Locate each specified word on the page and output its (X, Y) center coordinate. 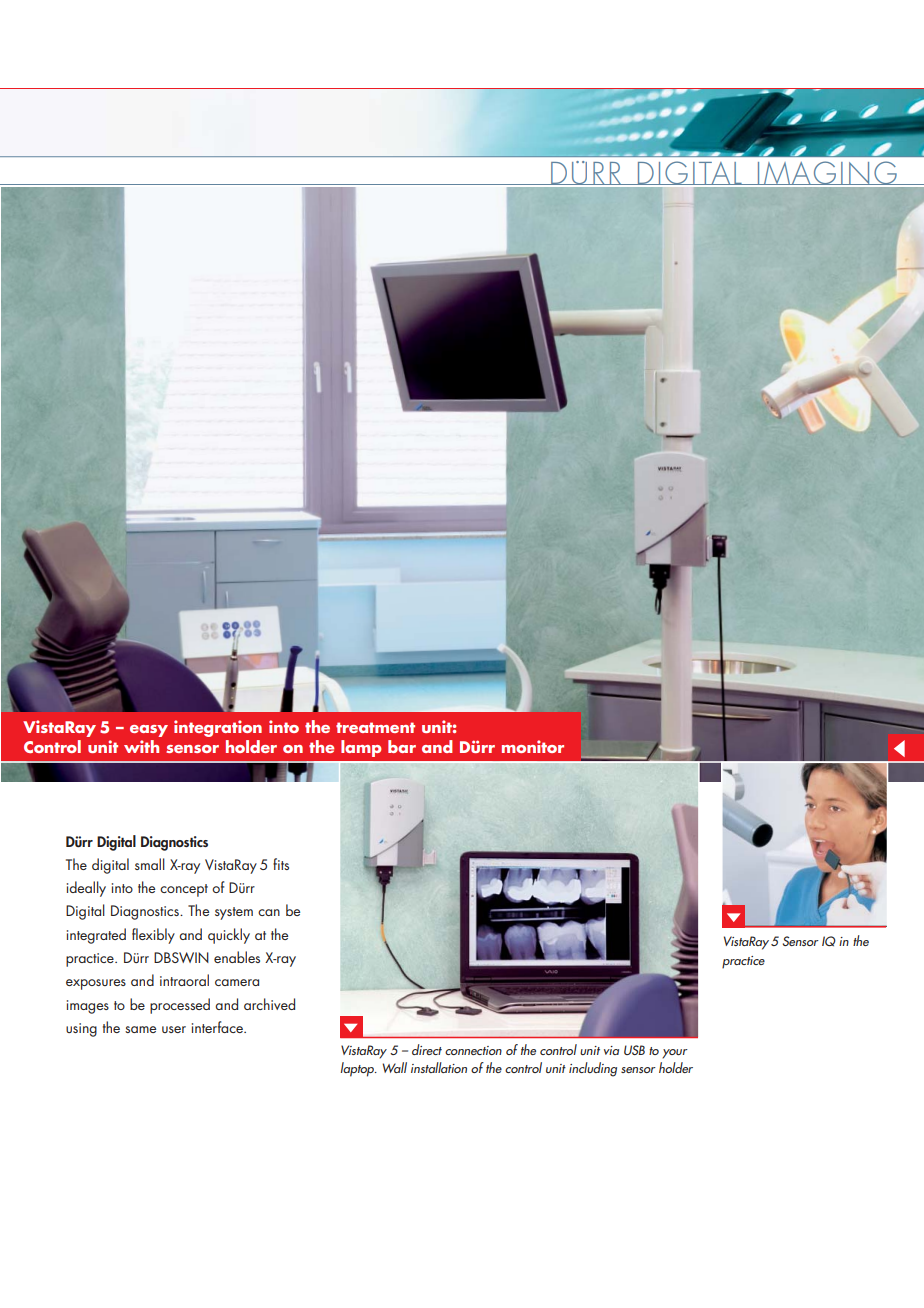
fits (281, 864)
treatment (375, 727)
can (269, 912)
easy (149, 731)
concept (184, 890)
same (140, 1029)
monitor (533, 746)
